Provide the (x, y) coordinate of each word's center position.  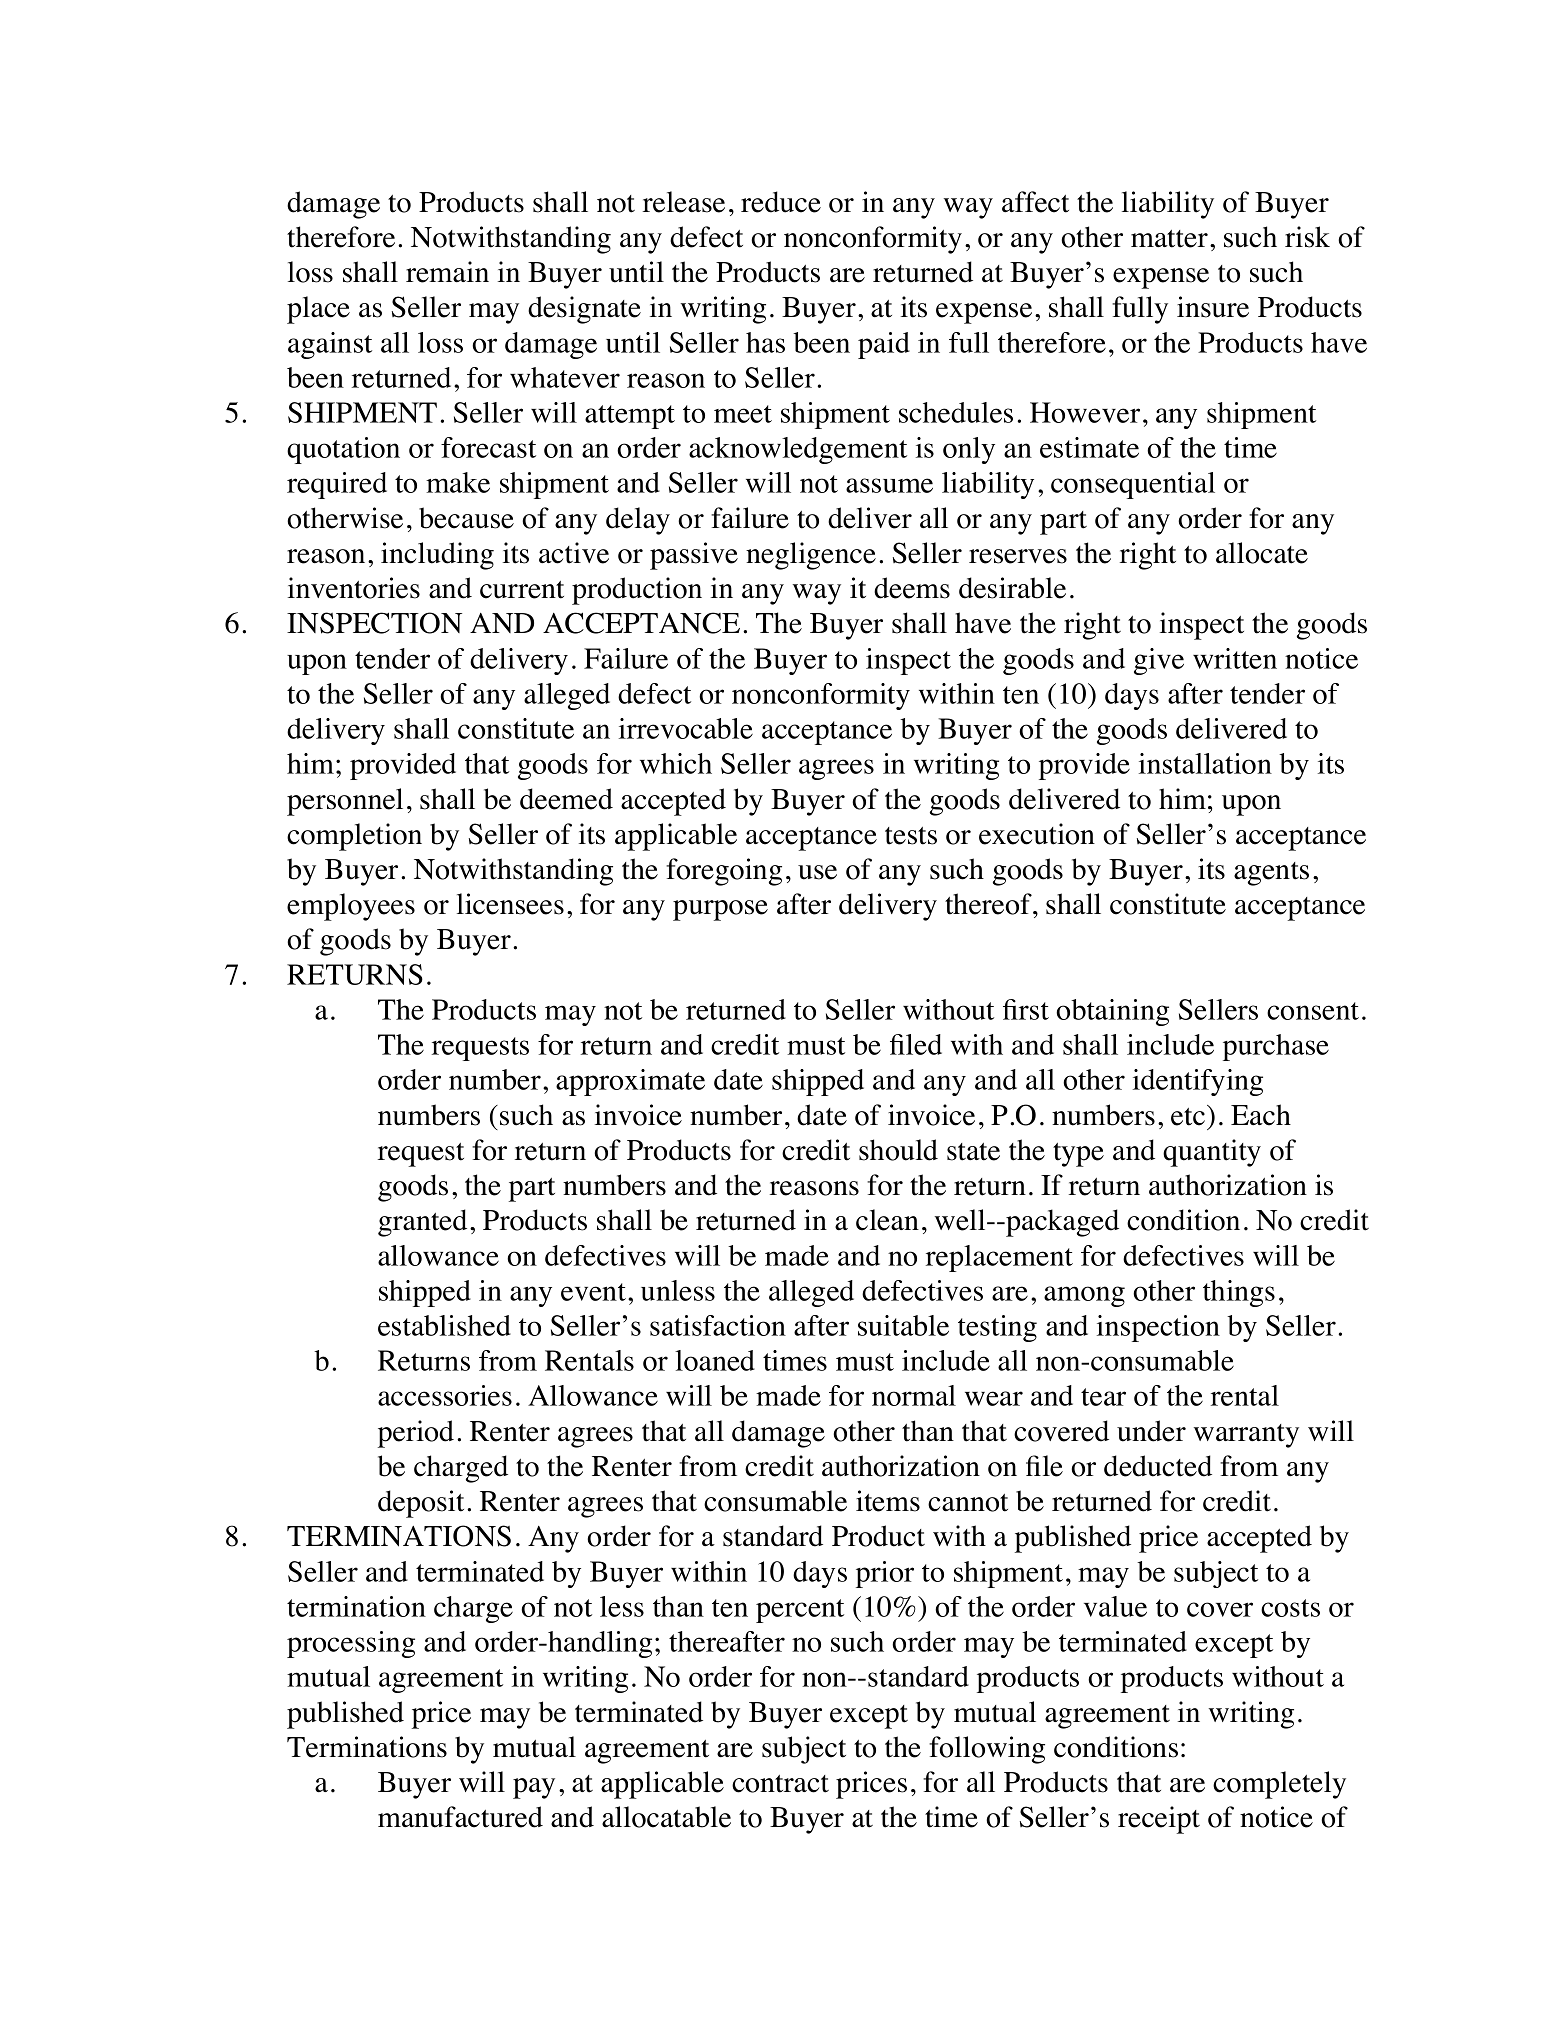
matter (1169, 239)
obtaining (1112, 1012)
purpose (720, 910)
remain (447, 272)
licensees (510, 904)
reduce (781, 202)
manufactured (460, 1817)
